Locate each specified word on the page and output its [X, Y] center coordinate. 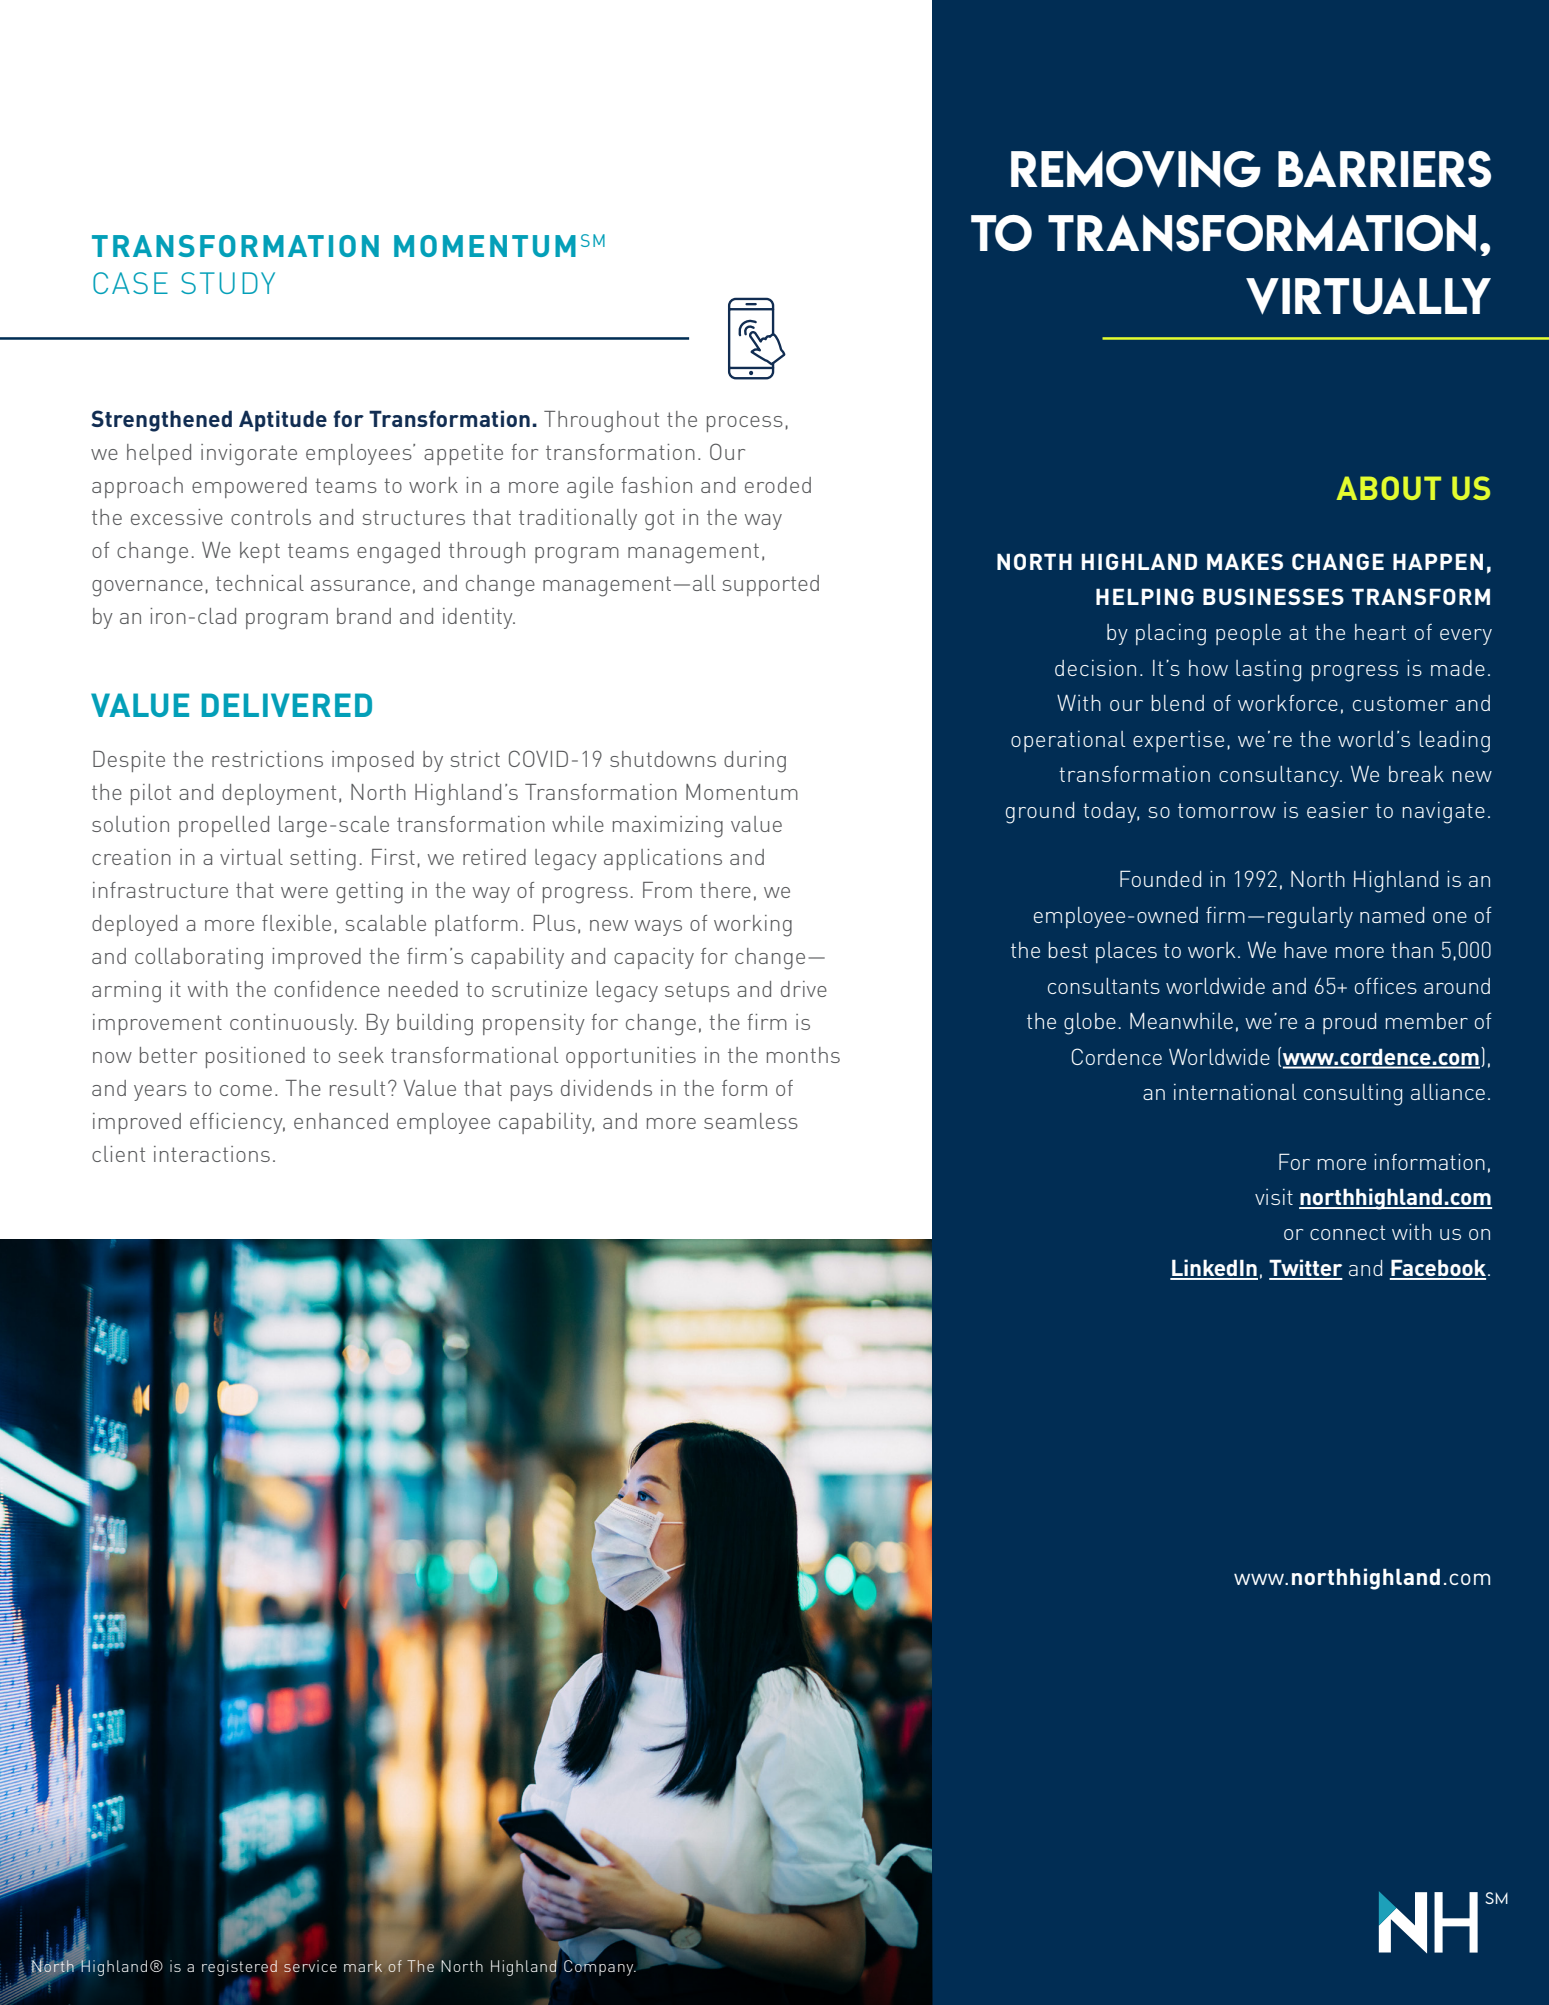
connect [1347, 1232]
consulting [1353, 1095]
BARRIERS [1384, 169]
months [803, 1055]
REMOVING [1136, 169]
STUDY [228, 283]
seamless [751, 1121]
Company [600, 1967]
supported [770, 585]
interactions [212, 1154]
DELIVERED [287, 705]
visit [1274, 1197]
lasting [1268, 671]
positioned [255, 1057]
